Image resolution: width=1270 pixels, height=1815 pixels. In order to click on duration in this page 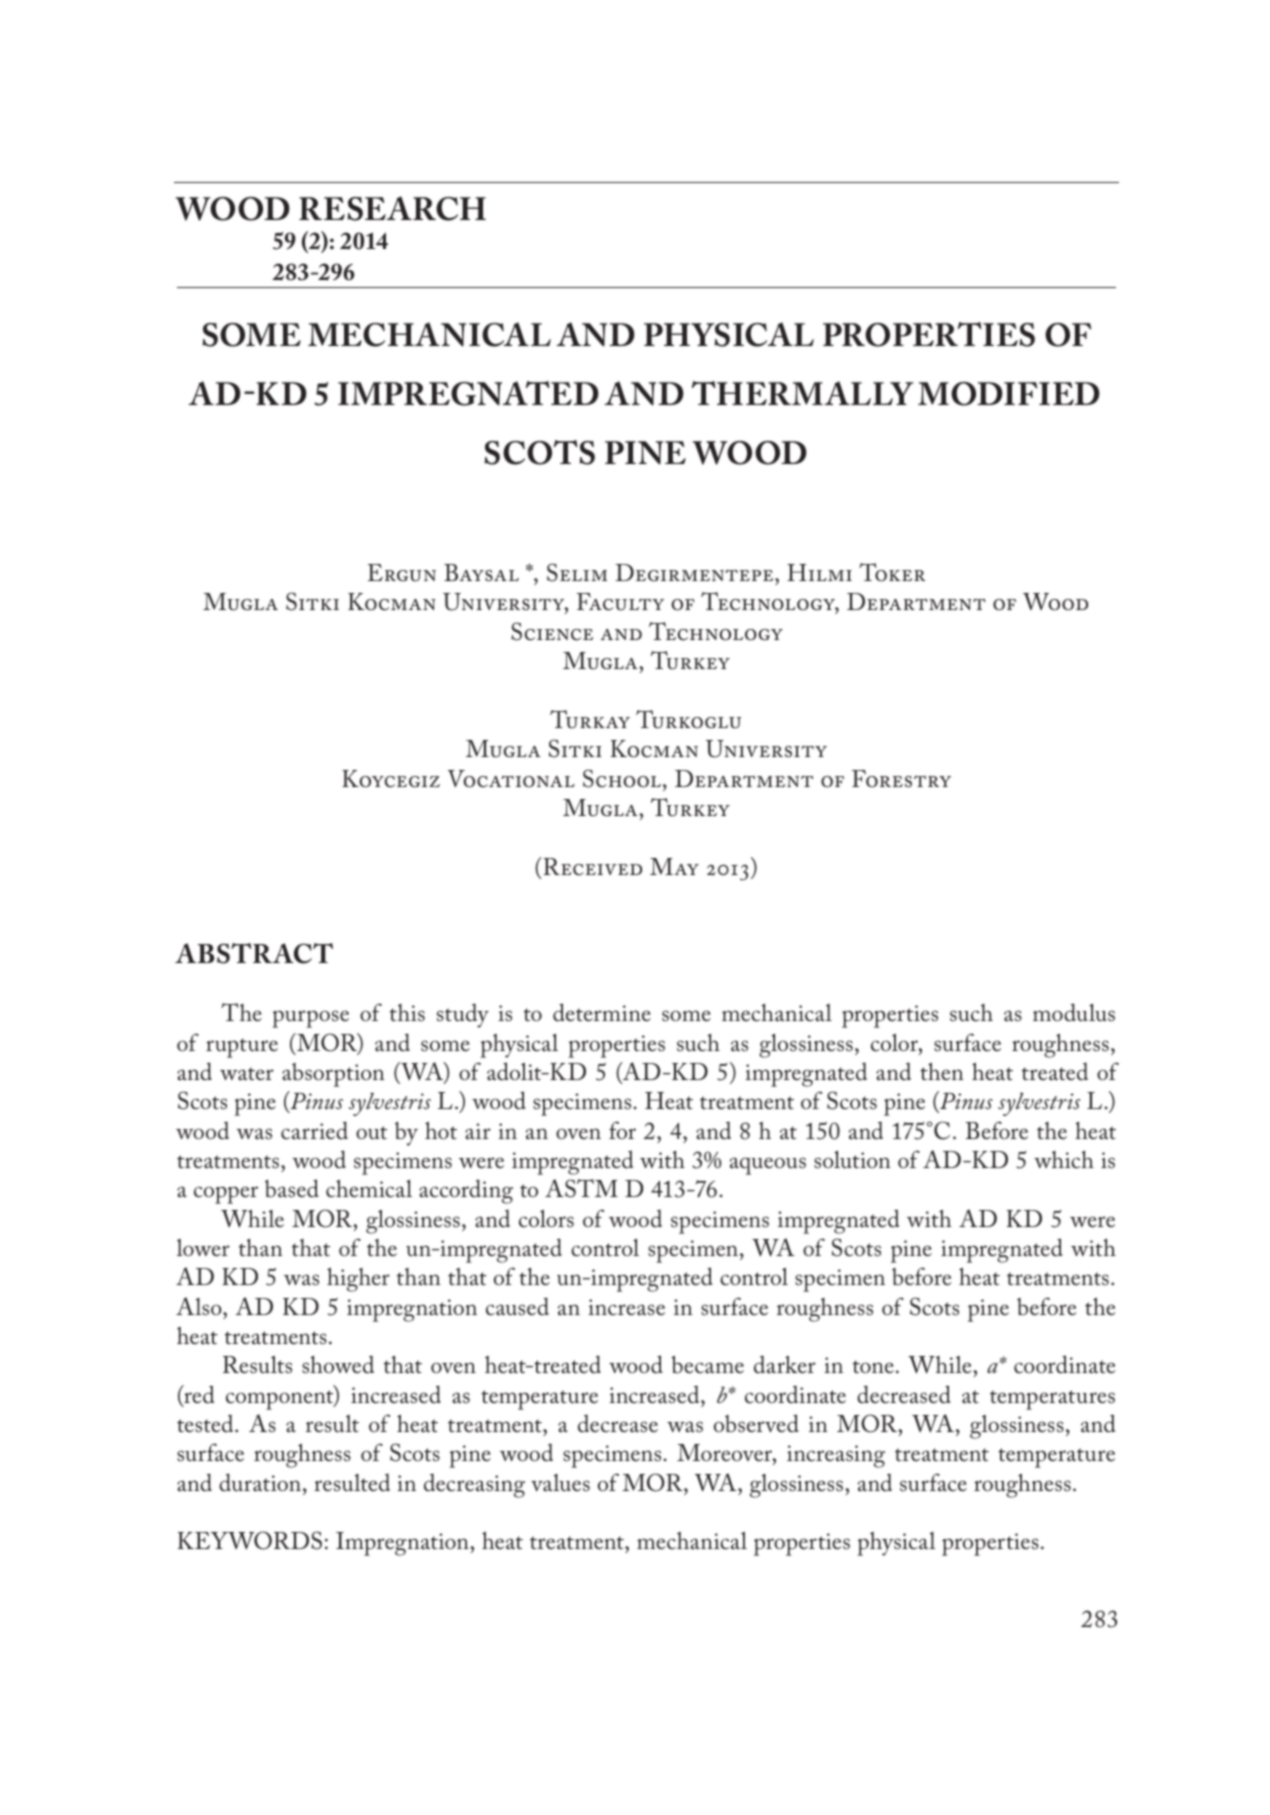, I will do `click(260, 1482)`.
